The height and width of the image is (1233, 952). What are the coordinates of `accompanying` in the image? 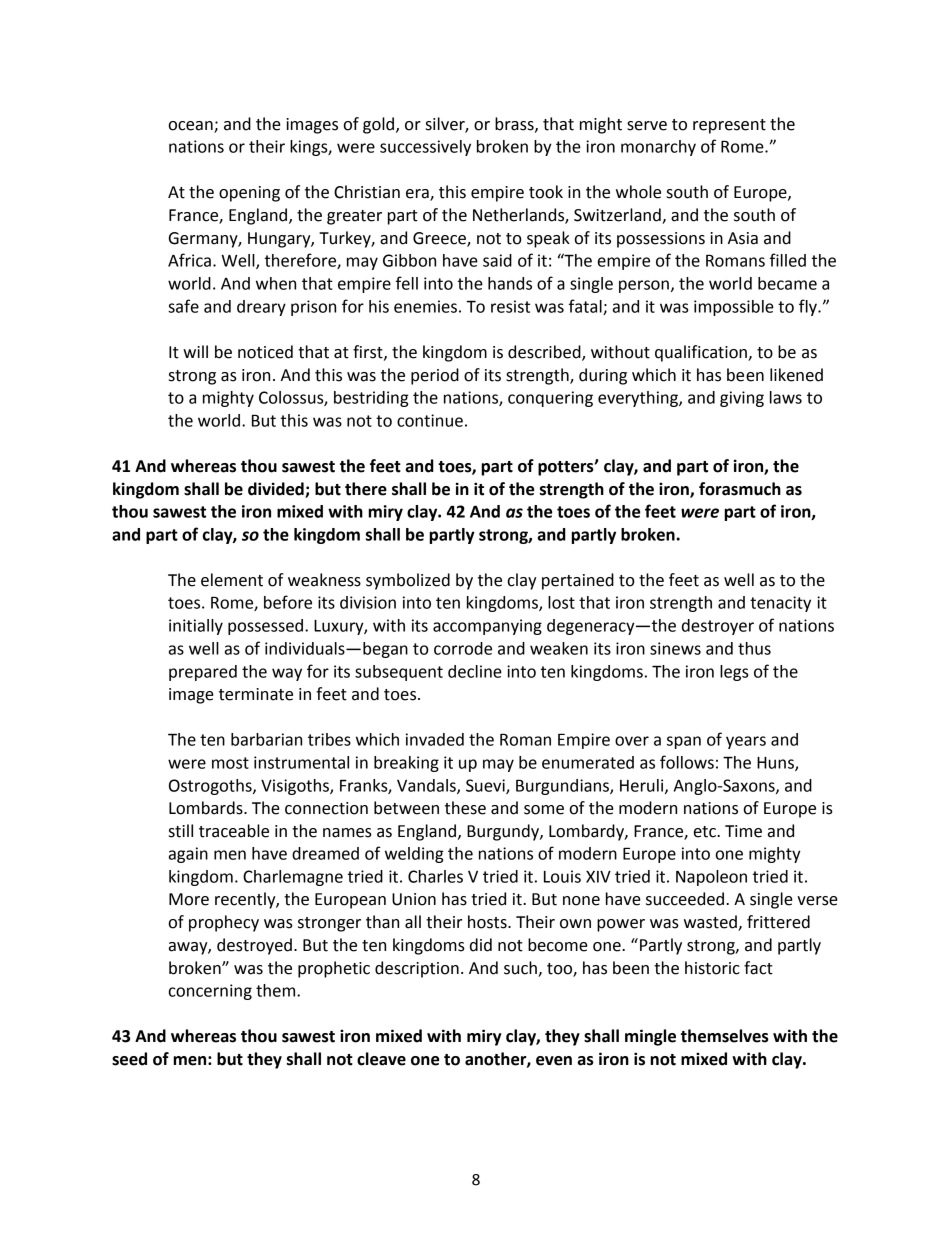 It's located at (487, 627).
